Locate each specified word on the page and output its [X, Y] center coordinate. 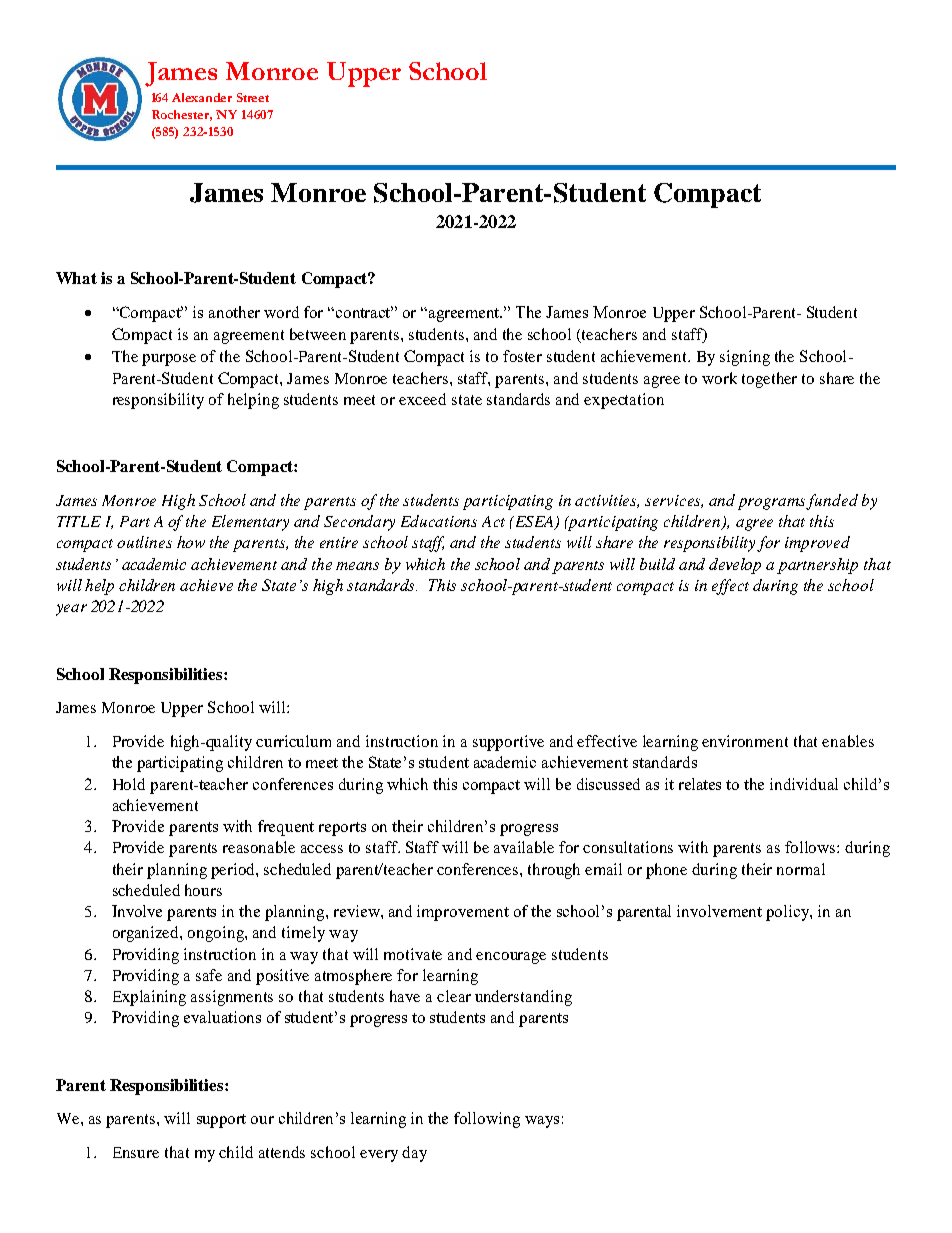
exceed [422, 399]
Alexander [202, 97]
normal [801, 869]
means [357, 566]
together [769, 380]
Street [253, 97]
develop [735, 566]
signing [745, 358]
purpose [169, 360]
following [487, 1120]
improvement [463, 913]
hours [203, 890]
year [71, 610]
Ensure [136, 1152]
